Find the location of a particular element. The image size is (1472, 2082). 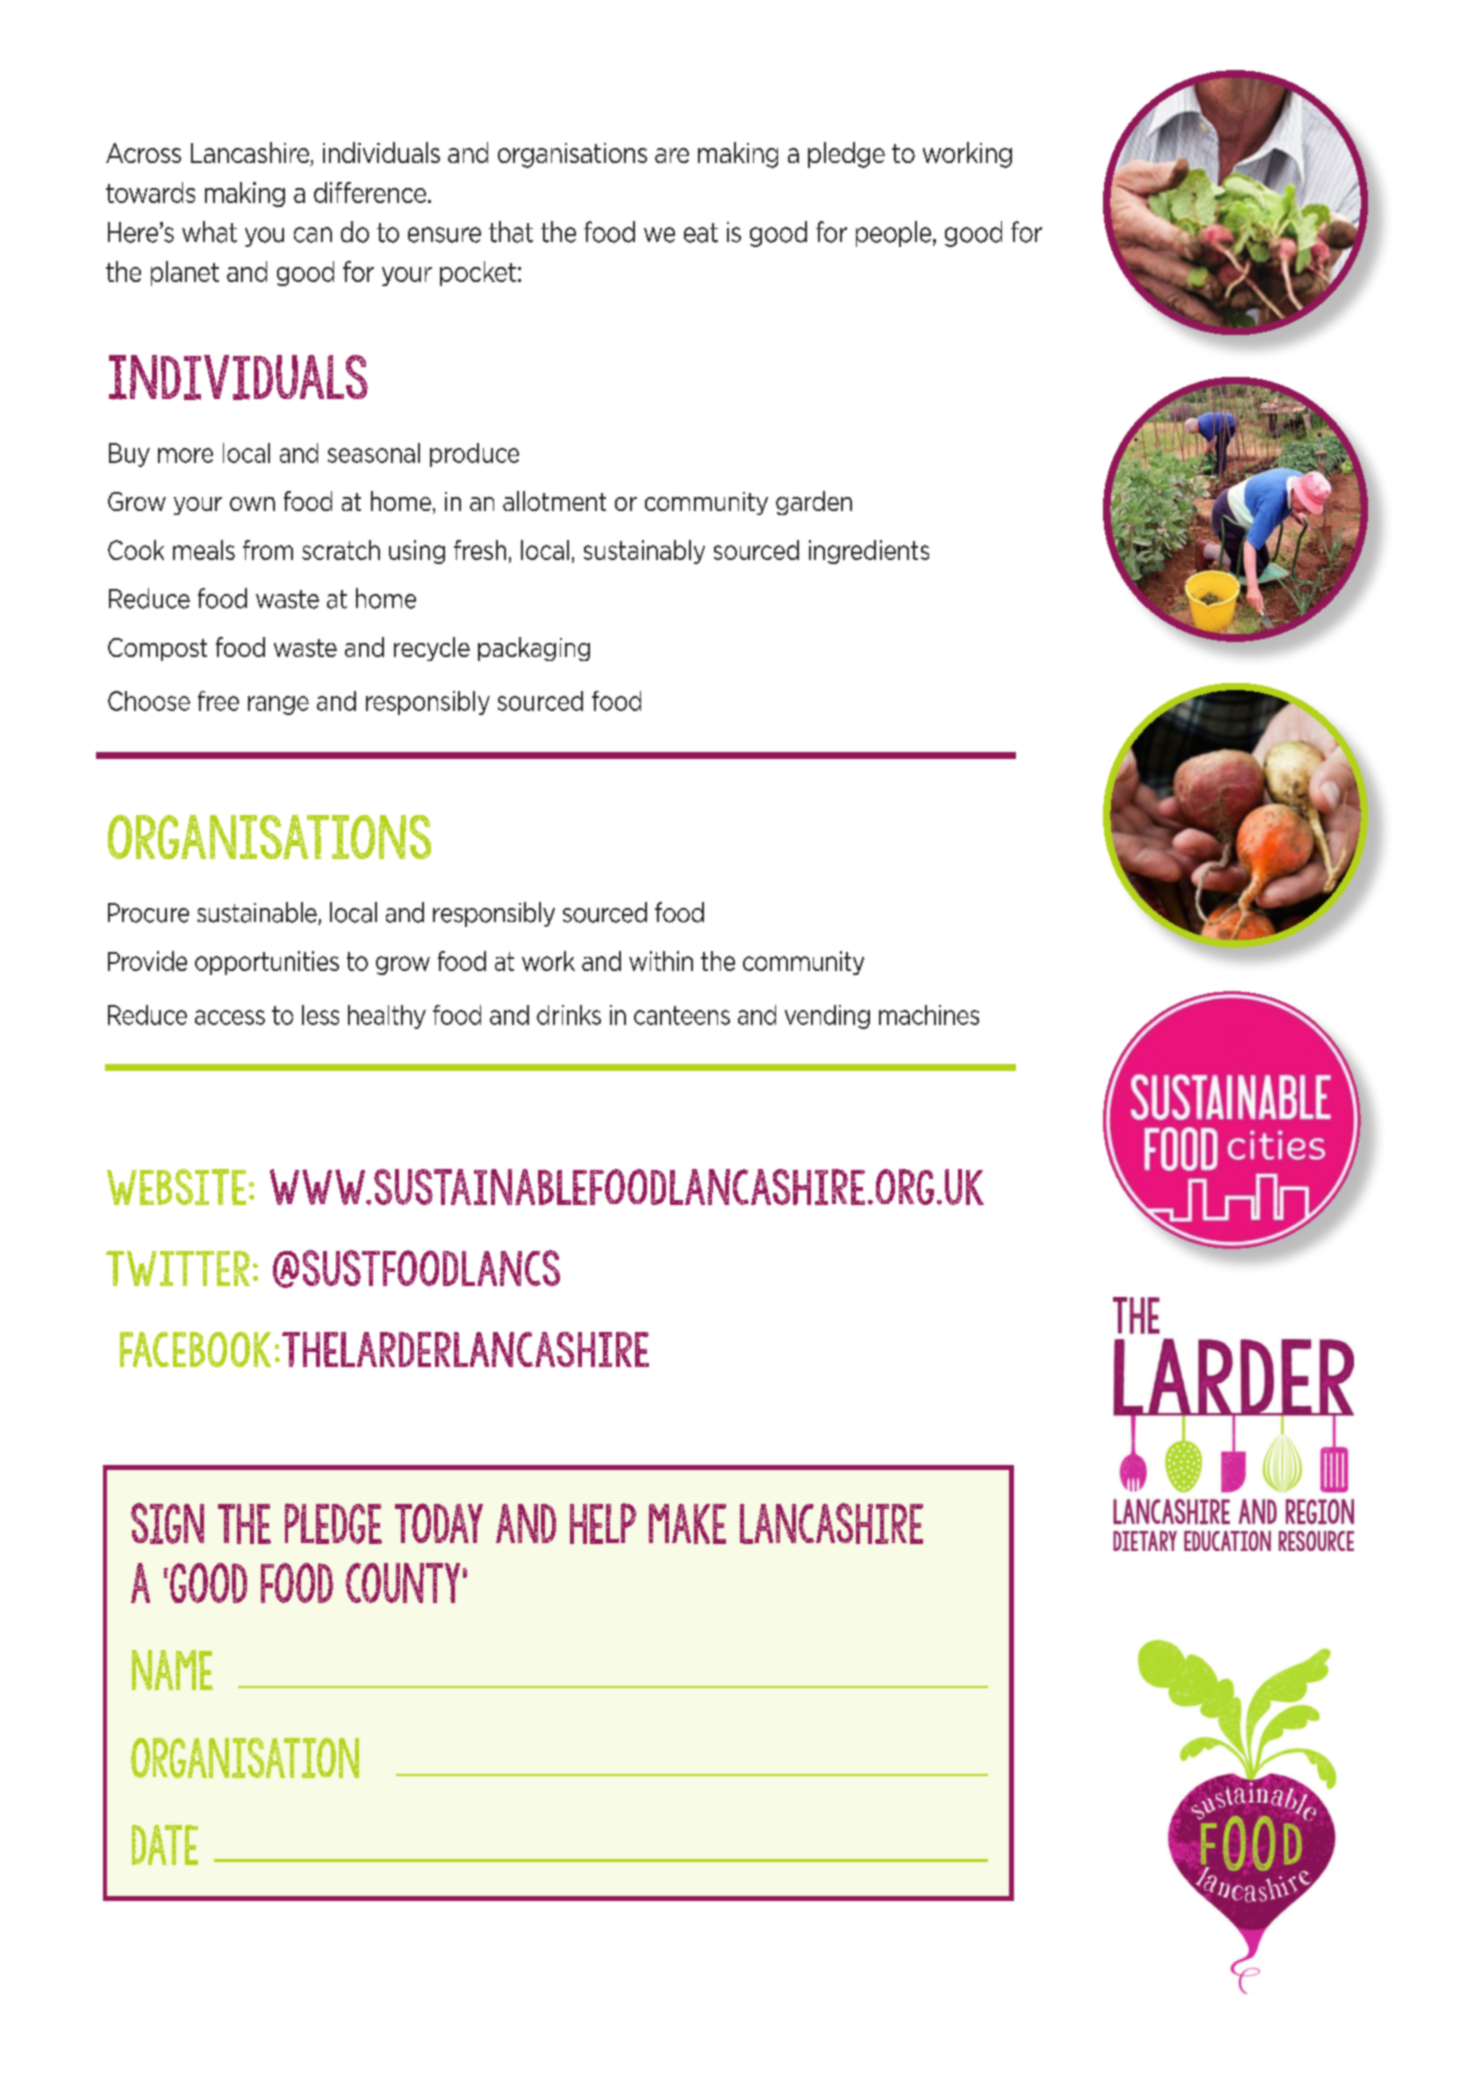

Twitter is located at coordinates (178, 1268).
